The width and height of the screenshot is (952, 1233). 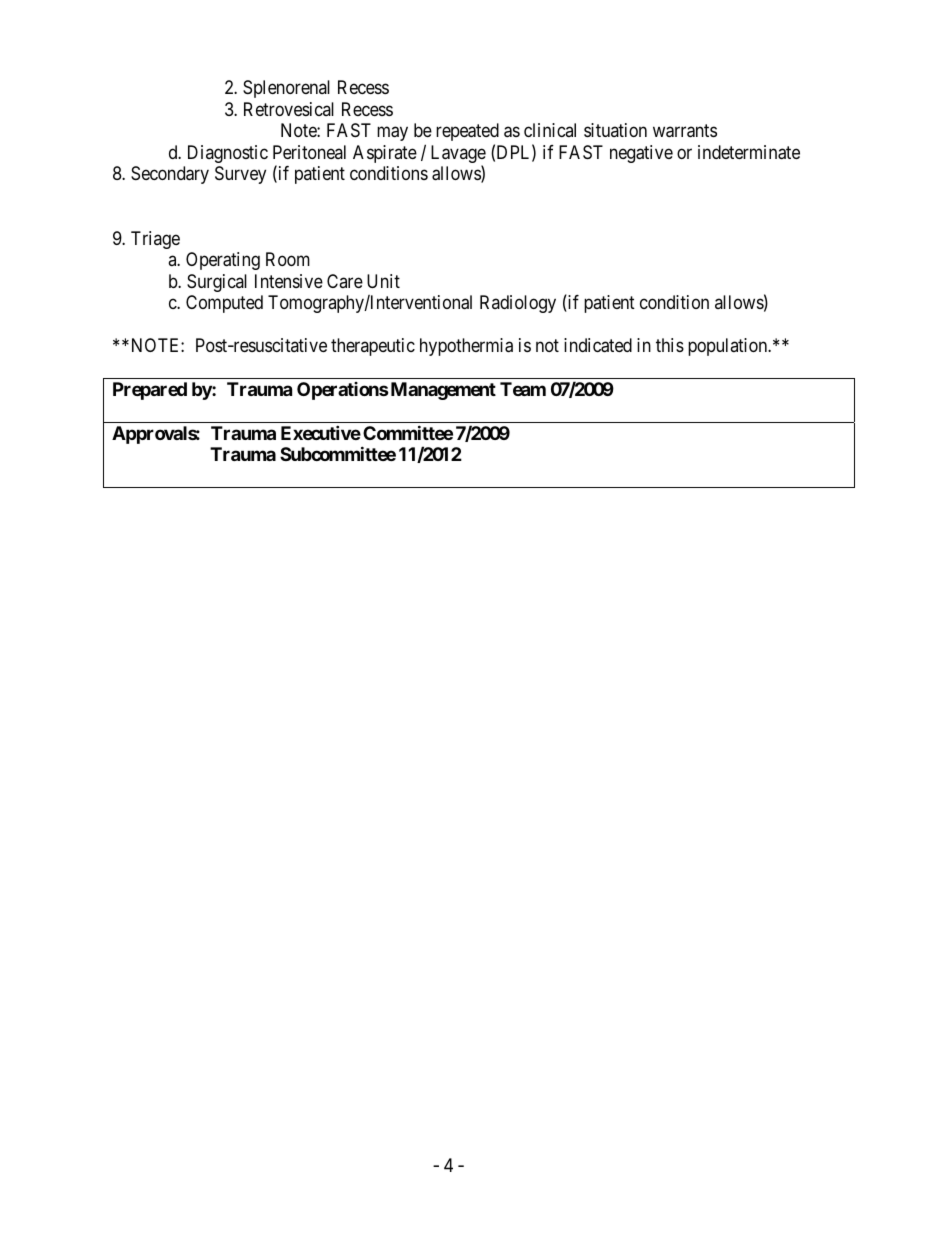 What do you see at coordinates (383, 281) in the screenshot?
I see `Unit` at bounding box center [383, 281].
